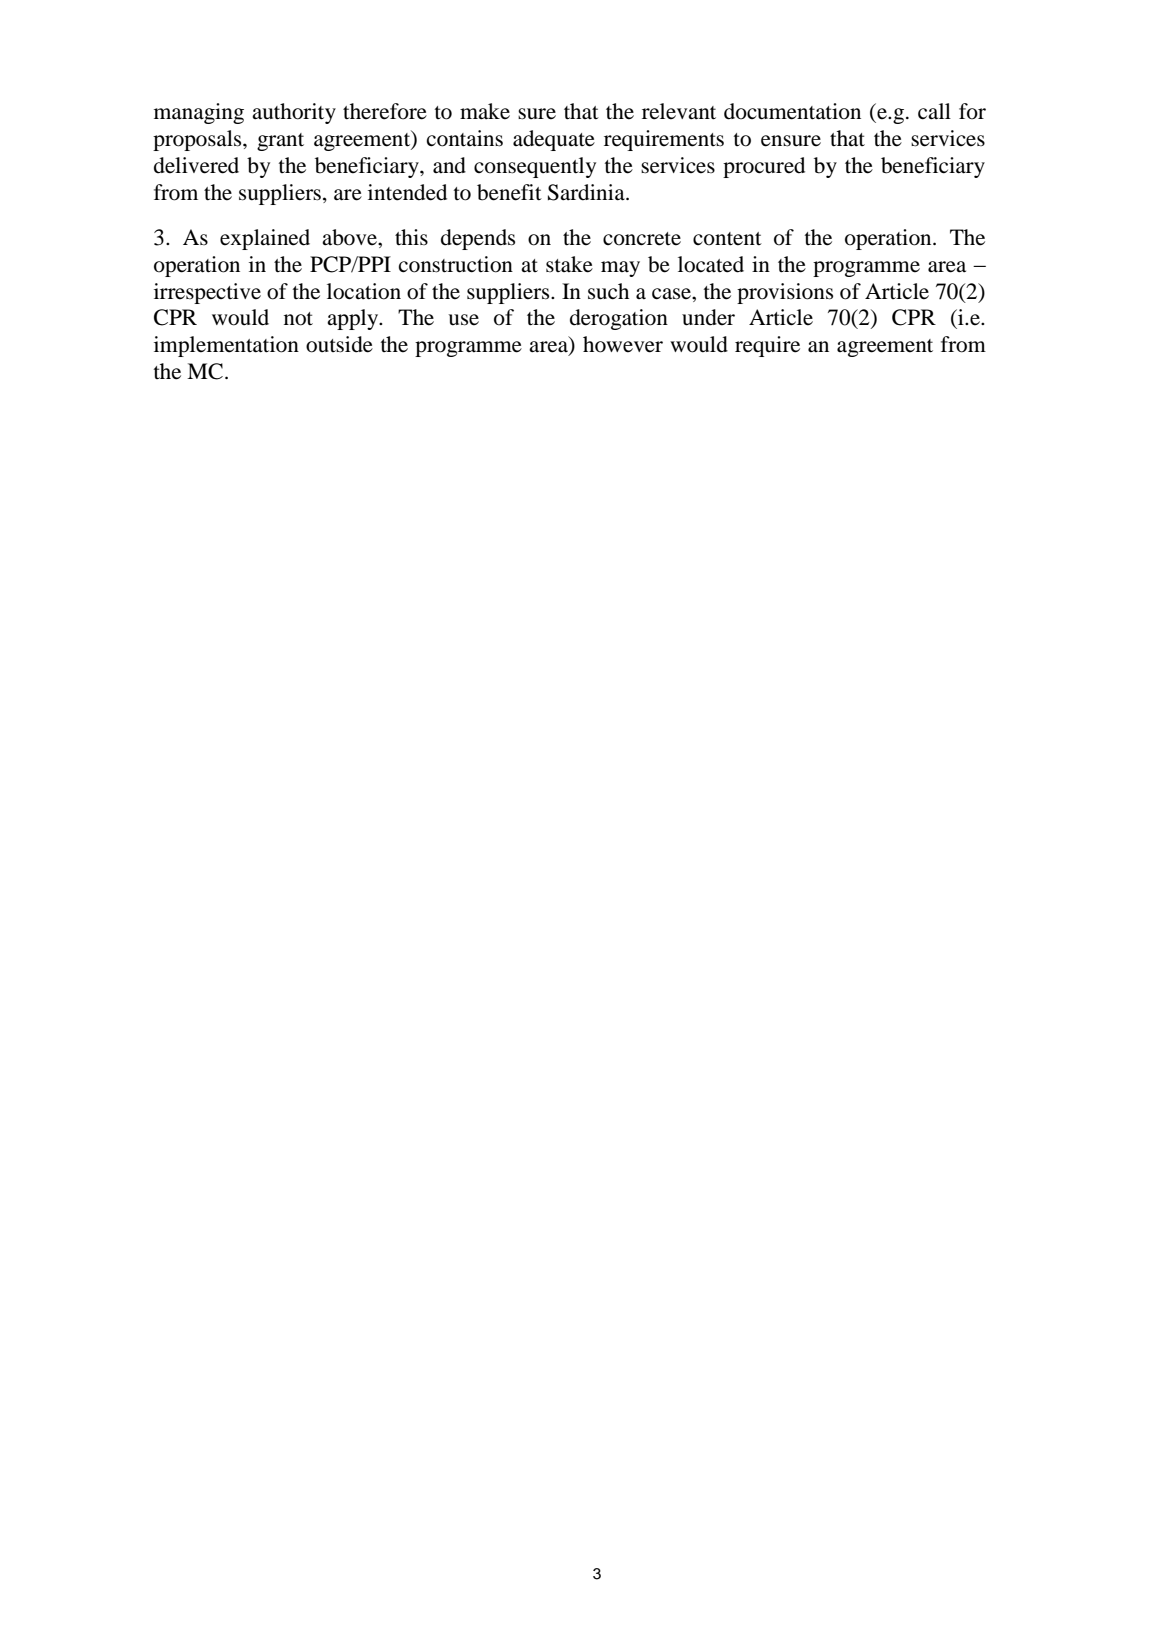 This screenshot has width=1150, height=1626. I want to click on outside, so click(339, 344).
